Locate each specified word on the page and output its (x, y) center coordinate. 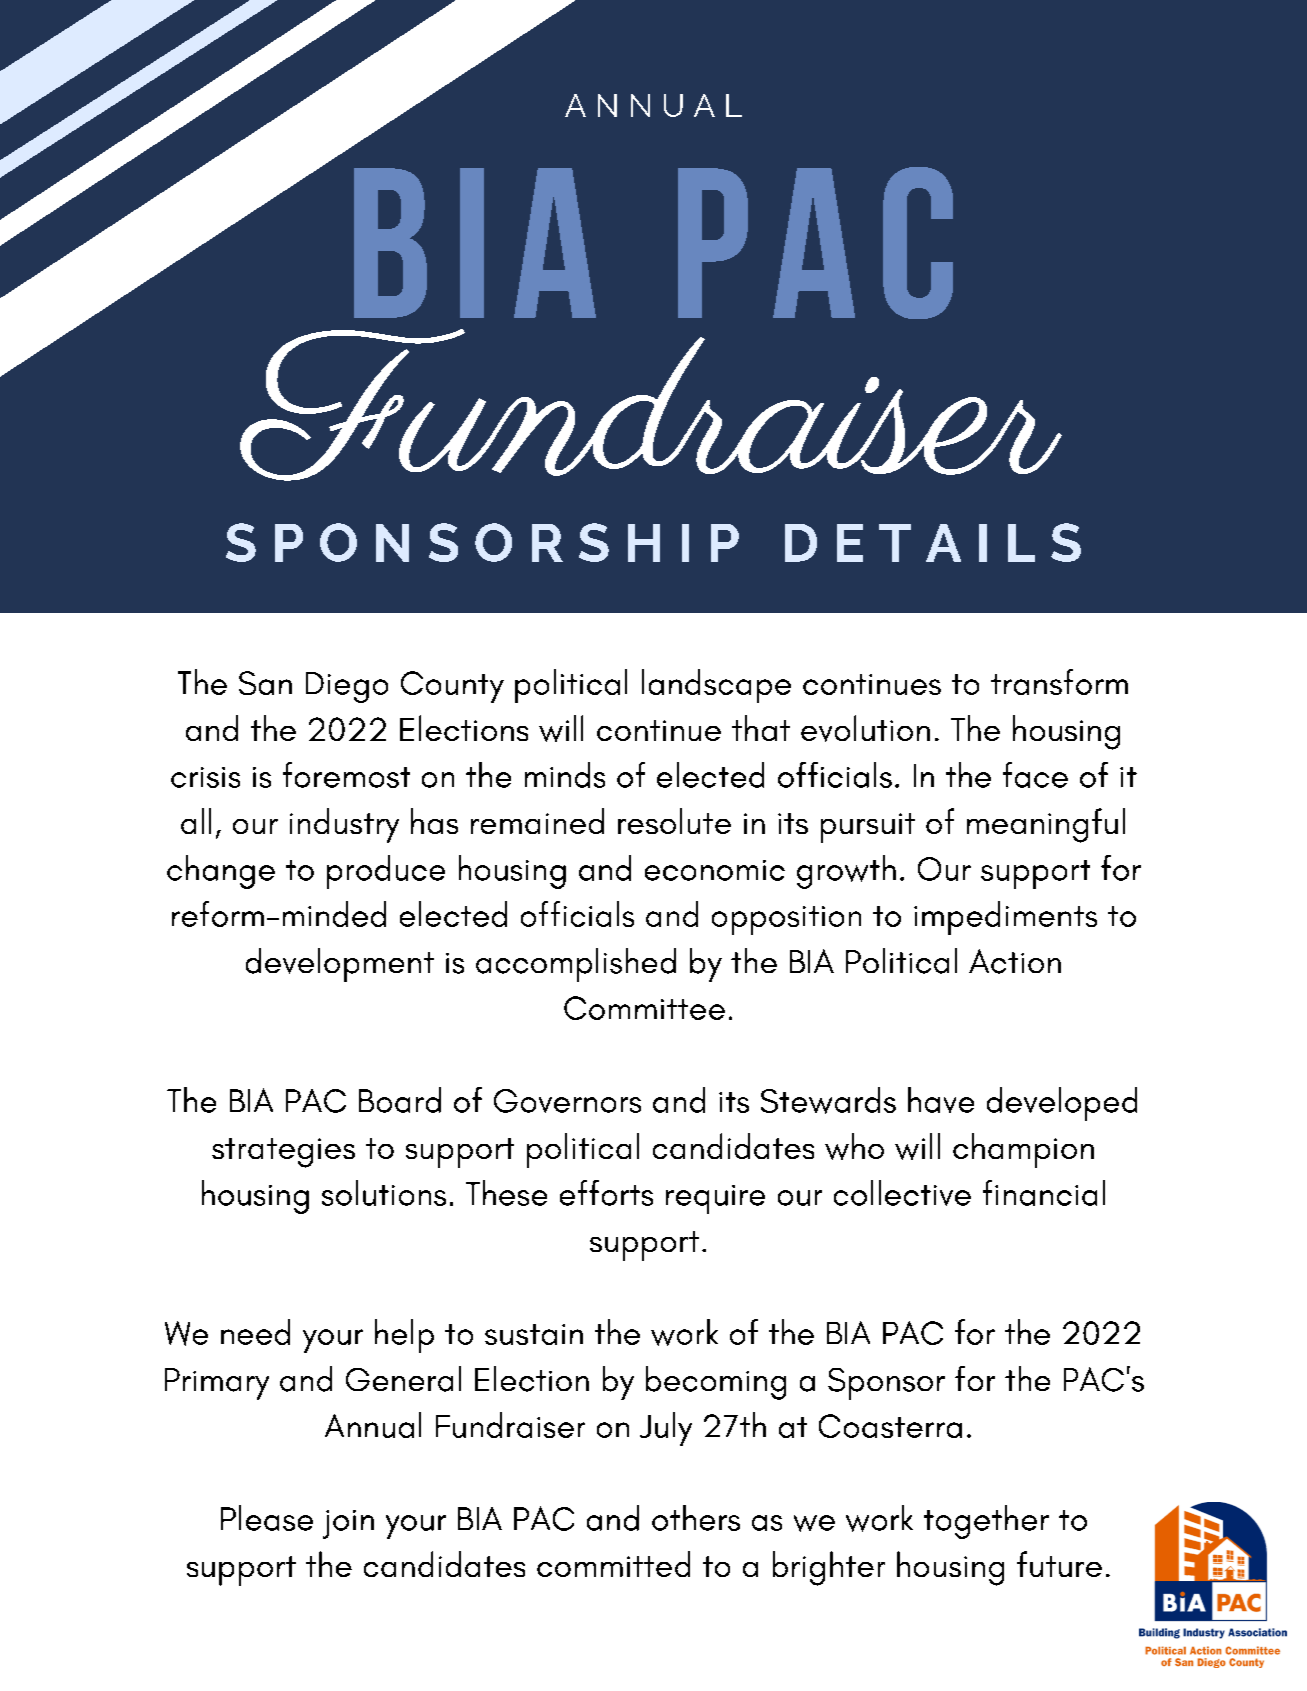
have (941, 1100)
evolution (865, 728)
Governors (567, 1101)
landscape (716, 686)
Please (267, 1518)
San (265, 683)
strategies (283, 1153)
